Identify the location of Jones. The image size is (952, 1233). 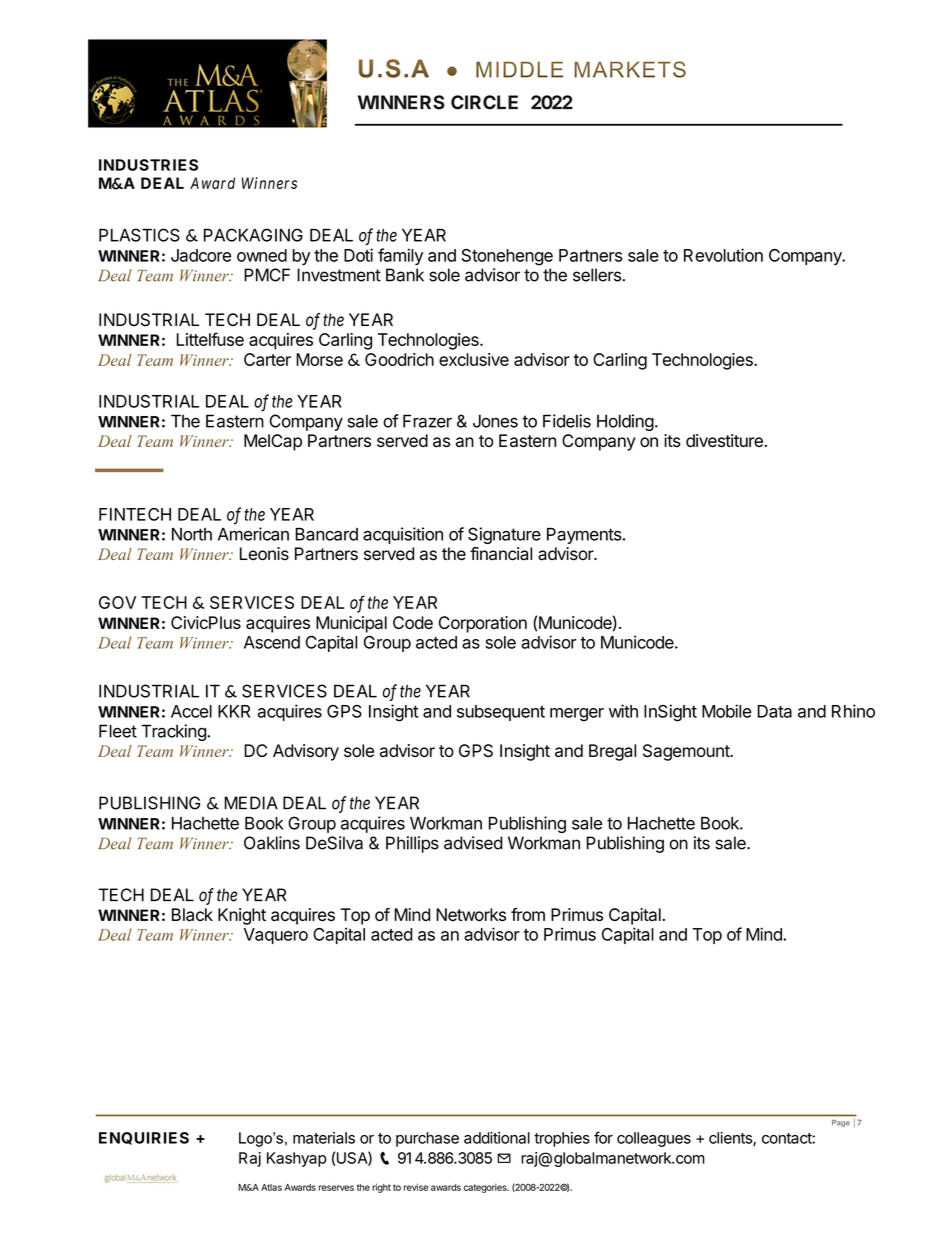
(495, 421).
